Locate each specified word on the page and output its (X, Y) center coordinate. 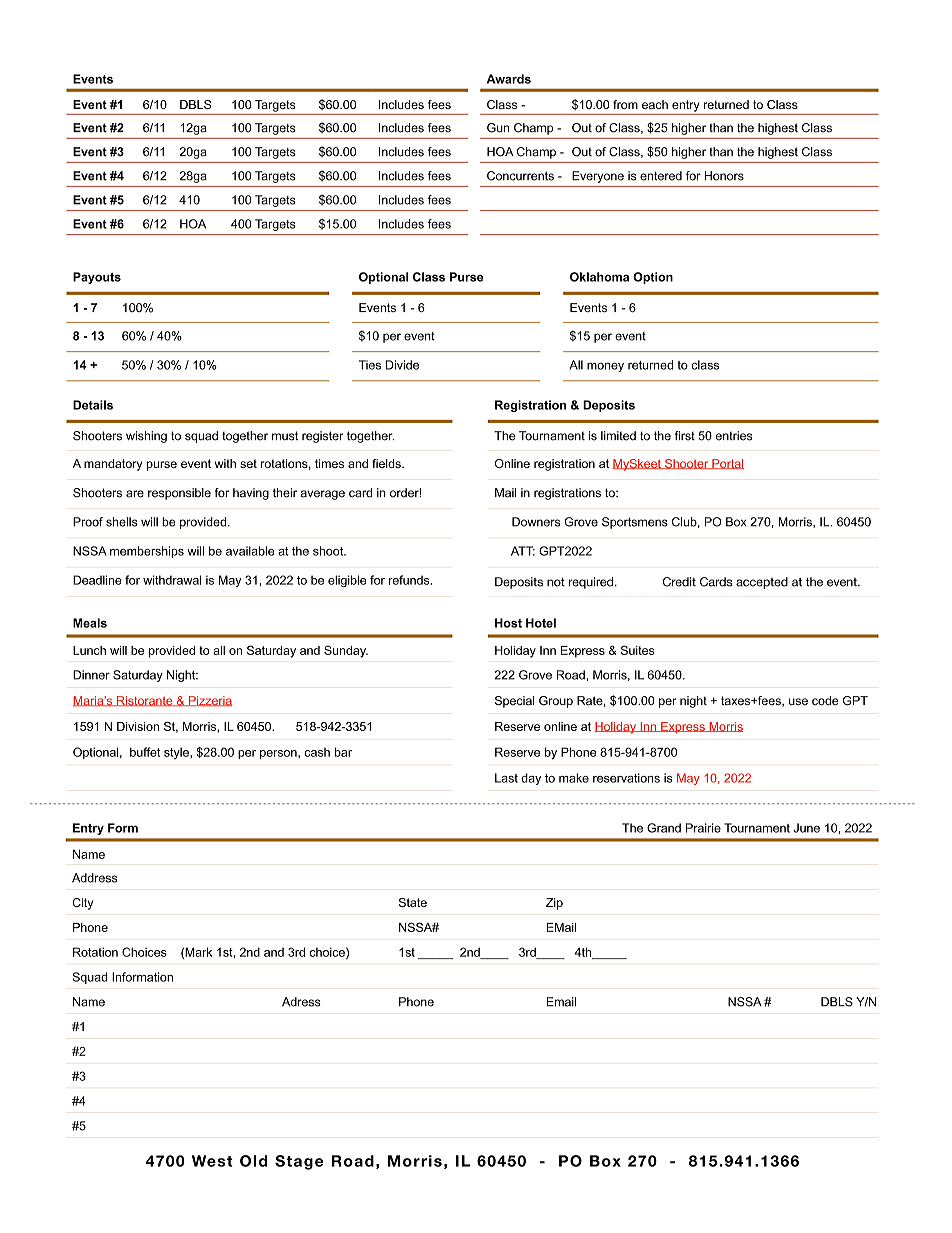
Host (508, 623)
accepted (762, 583)
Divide (402, 365)
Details (93, 405)
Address (95, 878)
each (655, 104)
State (413, 902)
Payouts (97, 278)
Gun (498, 128)
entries (734, 436)
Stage (299, 1162)
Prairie (703, 828)
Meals (90, 623)
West (212, 1161)
